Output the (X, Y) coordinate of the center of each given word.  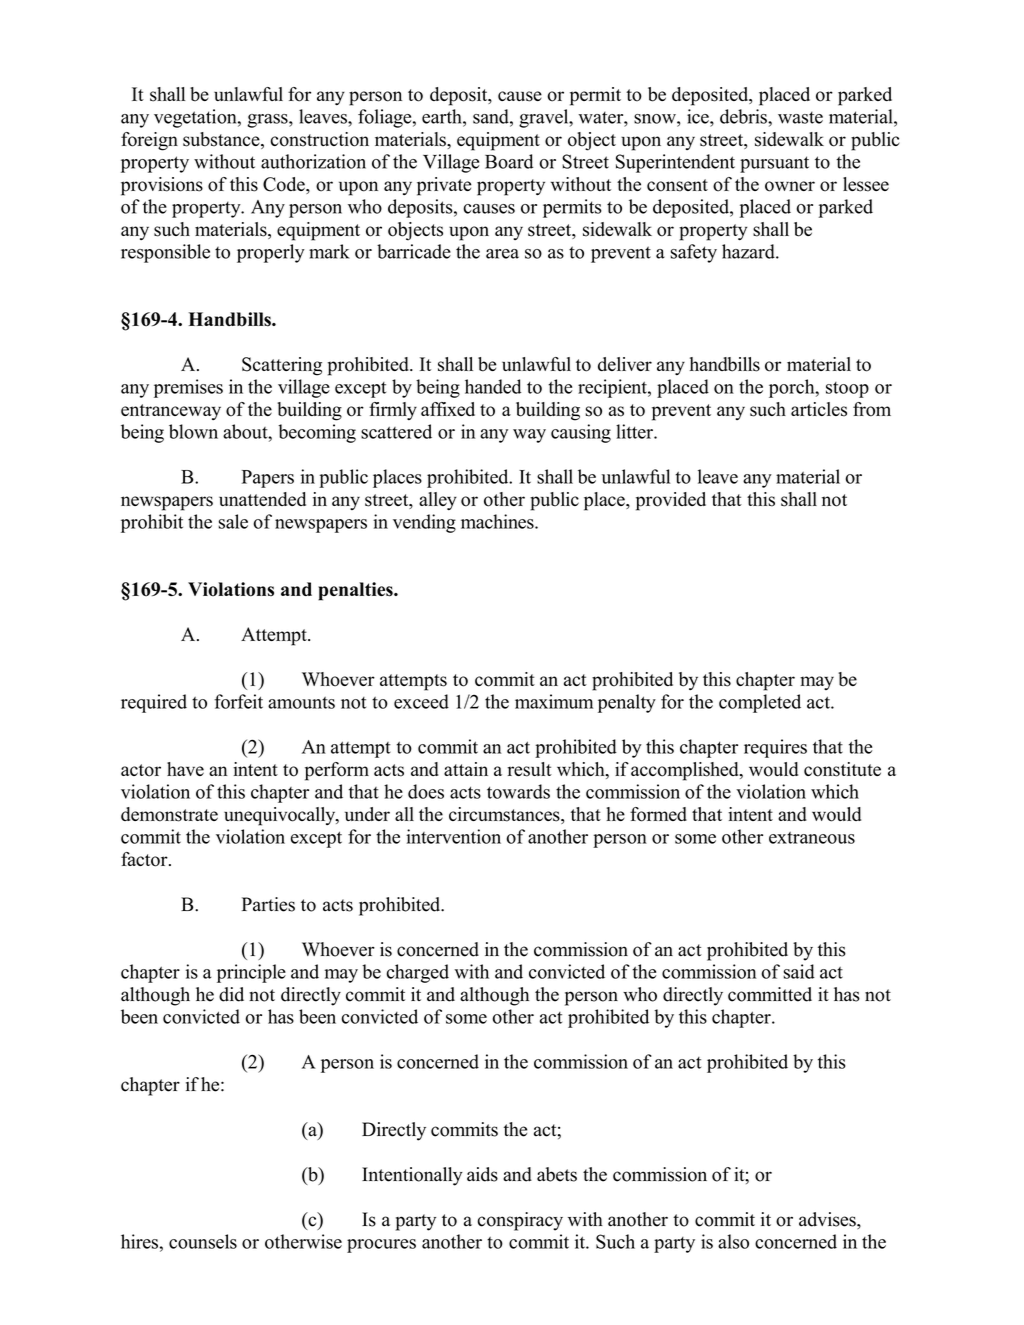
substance (222, 140)
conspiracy (520, 1221)
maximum (554, 701)
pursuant (774, 164)
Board (509, 161)
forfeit (238, 701)
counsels (203, 1241)
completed (760, 703)
